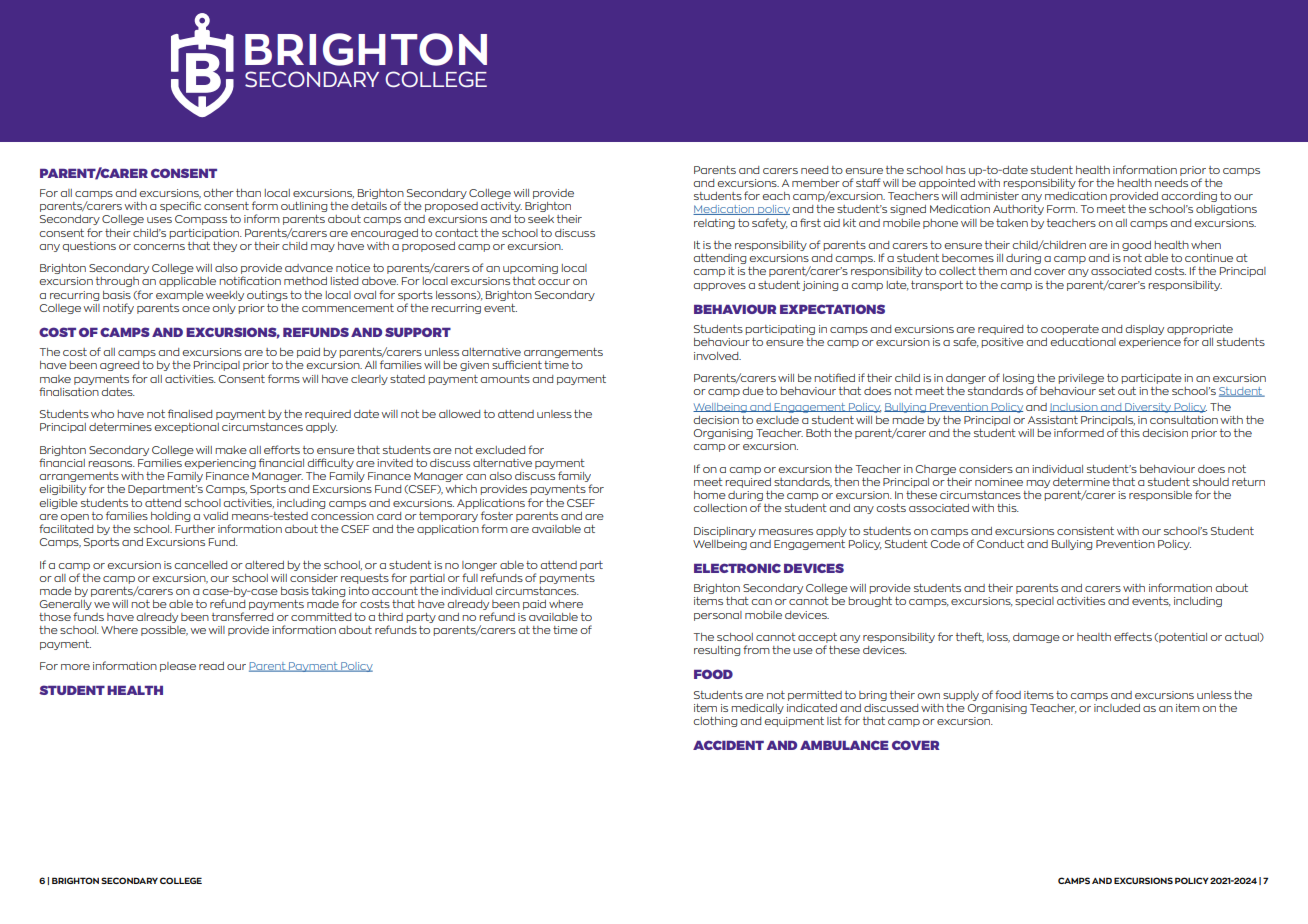 The image size is (1308, 924). I want to click on included, so click(1117, 708).
